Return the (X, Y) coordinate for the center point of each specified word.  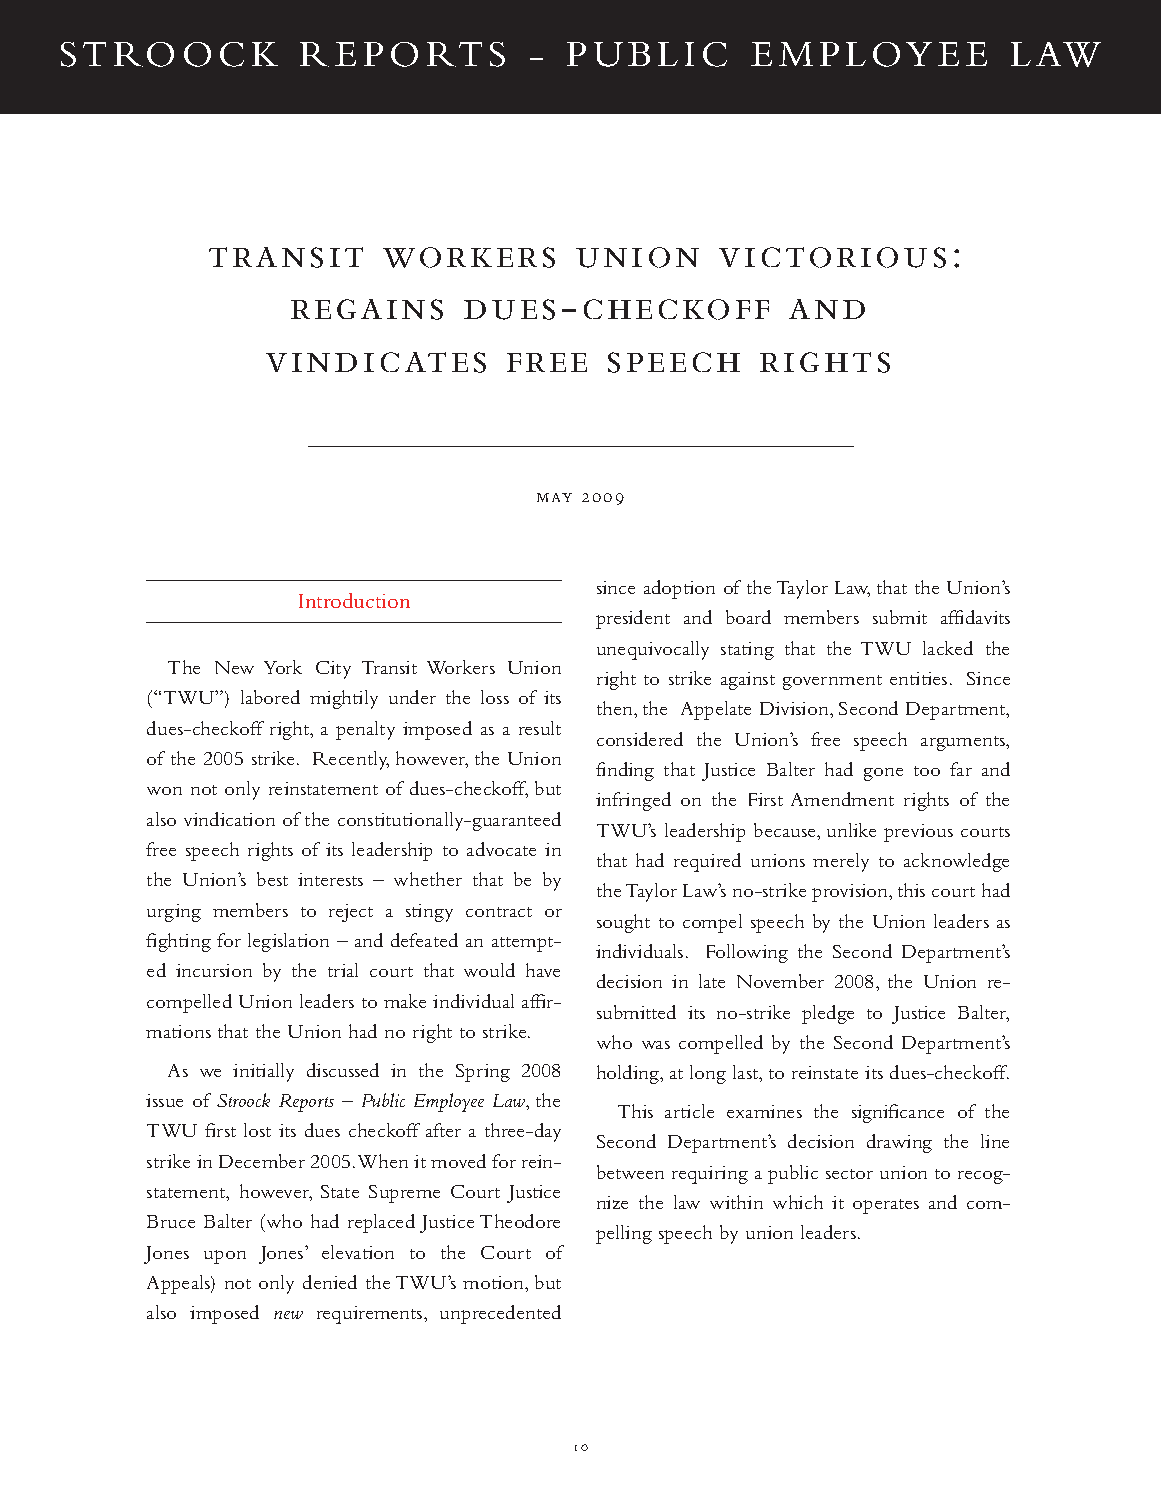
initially (263, 1072)
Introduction (354, 600)
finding (625, 771)
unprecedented (500, 1314)
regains (367, 309)
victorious (832, 257)
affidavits (975, 617)
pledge (828, 1014)
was (656, 1045)
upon (225, 1257)
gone (883, 774)
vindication (229, 819)
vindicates (376, 362)
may (554, 497)
